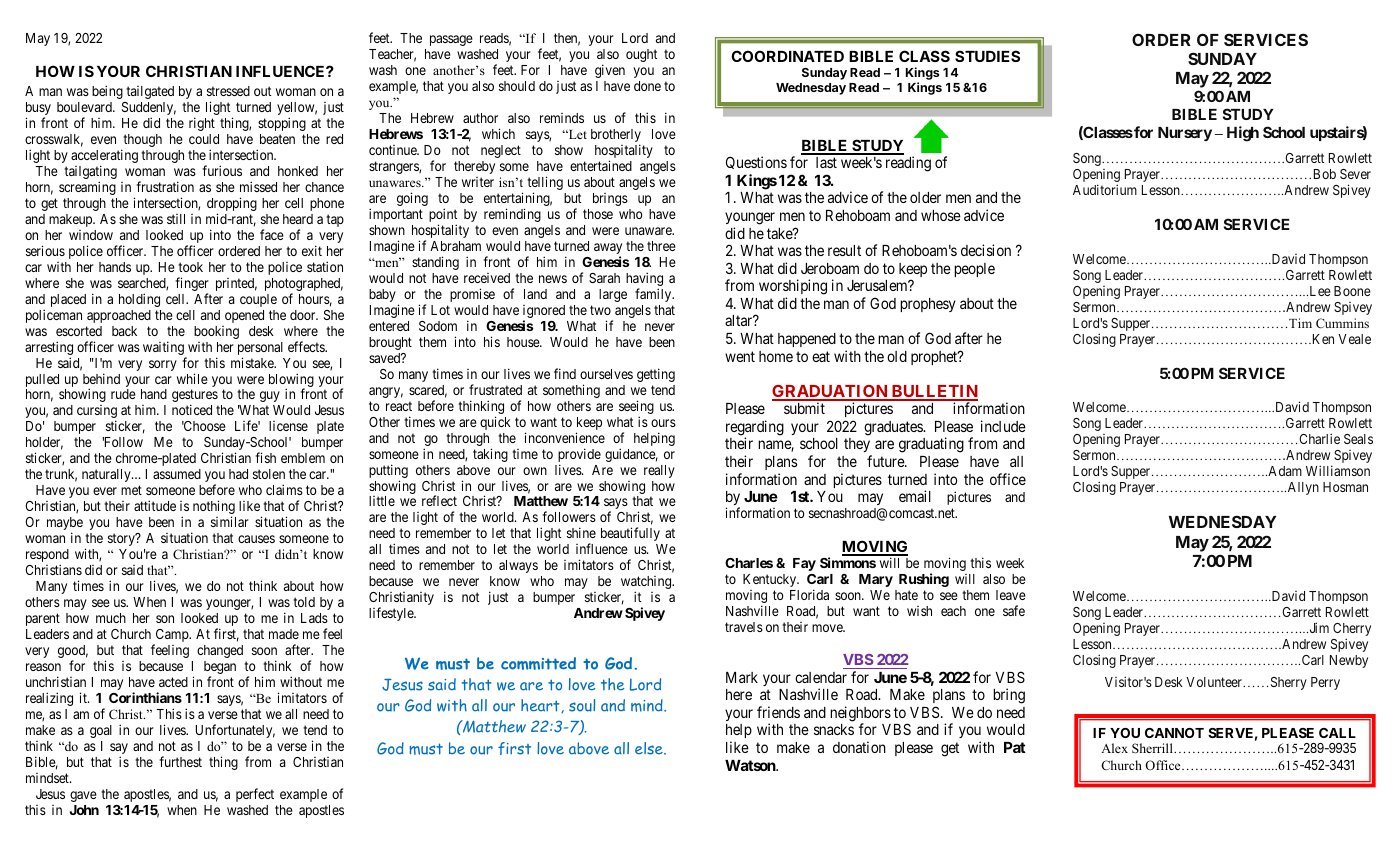 The width and height of the page is (1400, 850). Describe the element at coordinates (987, 56) in the page. I see `STUDIES` at that location.
